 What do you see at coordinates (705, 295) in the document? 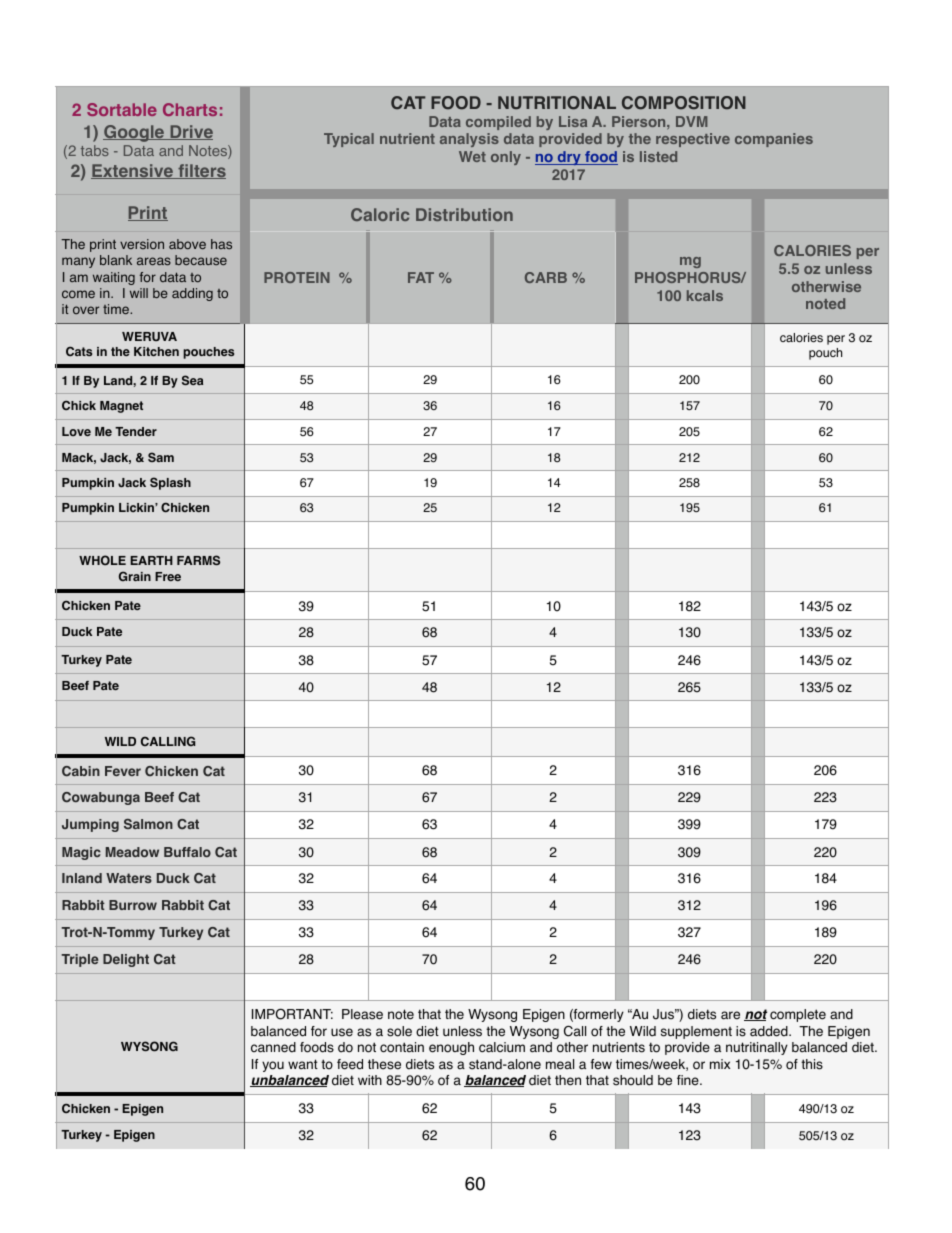
I see `kcals` at bounding box center [705, 295].
